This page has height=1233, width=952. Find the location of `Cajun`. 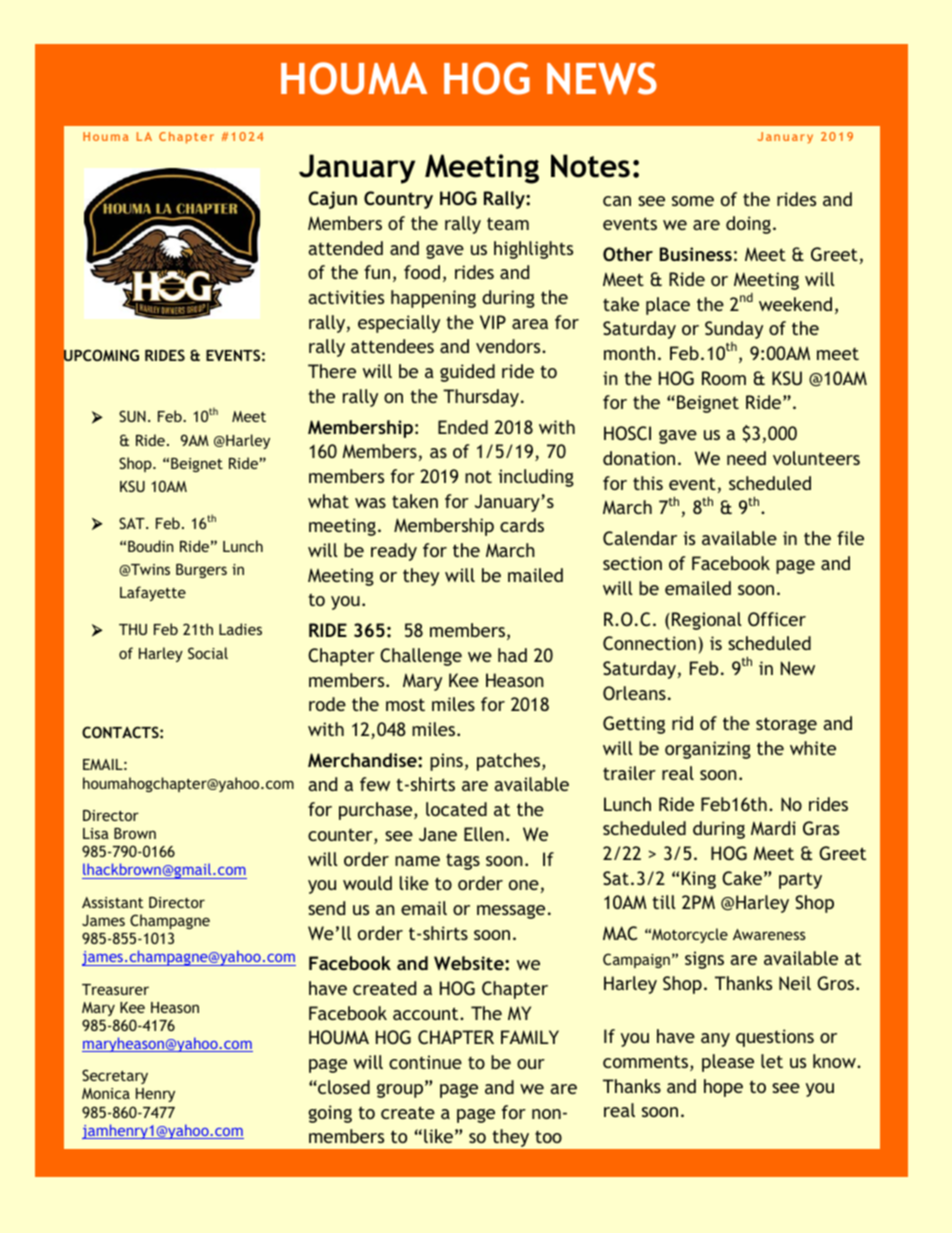

Cajun is located at coordinates (332, 200).
